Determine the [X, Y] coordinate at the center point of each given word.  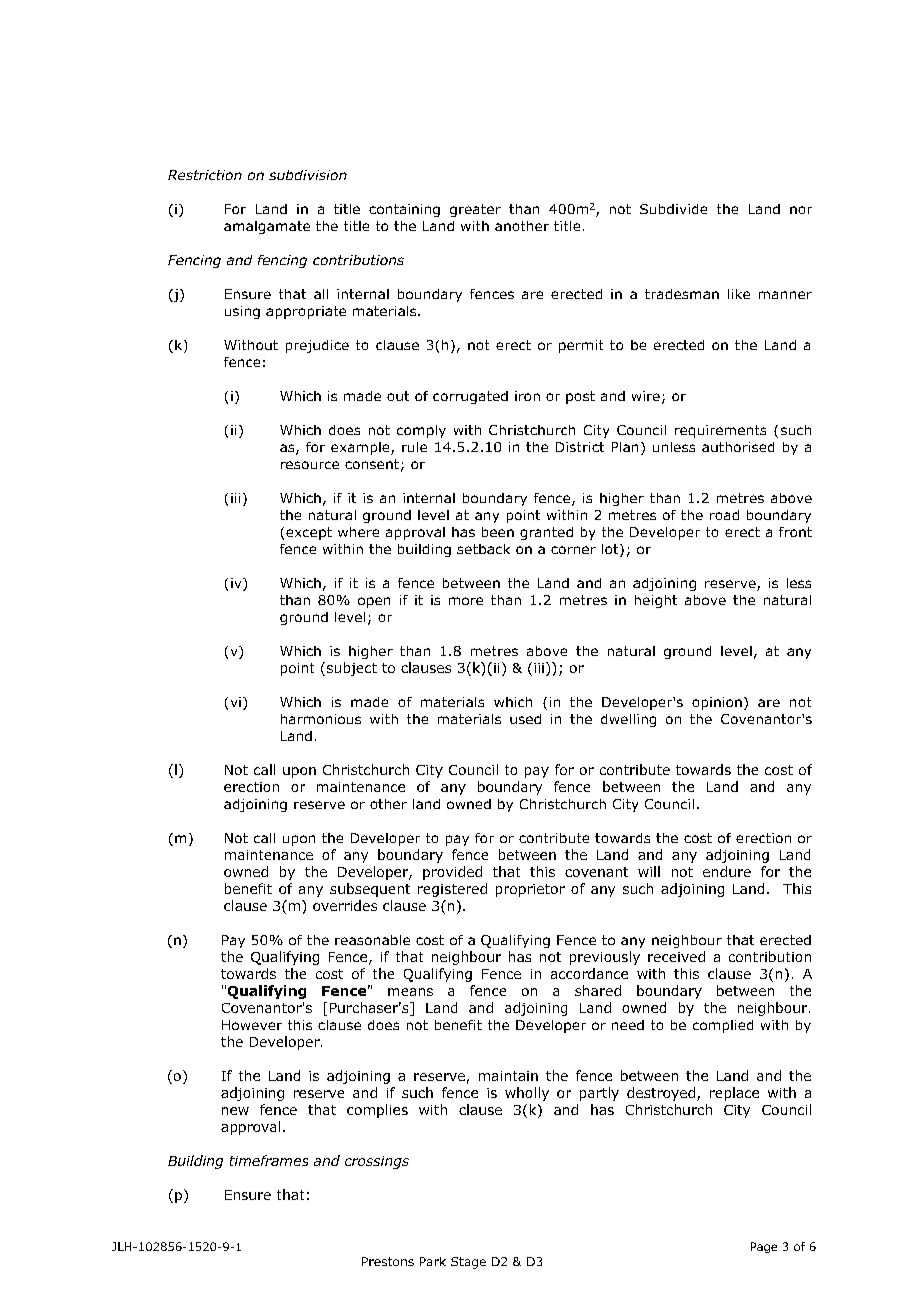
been [498, 532]
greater [475, 210]
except [309, 533]
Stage [468, 1263]
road [724, 515]
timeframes [269, 1160]
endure [727, 871]
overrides [345, 905]
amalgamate [267, 227]
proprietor [530, 890]
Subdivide [673, 209]
